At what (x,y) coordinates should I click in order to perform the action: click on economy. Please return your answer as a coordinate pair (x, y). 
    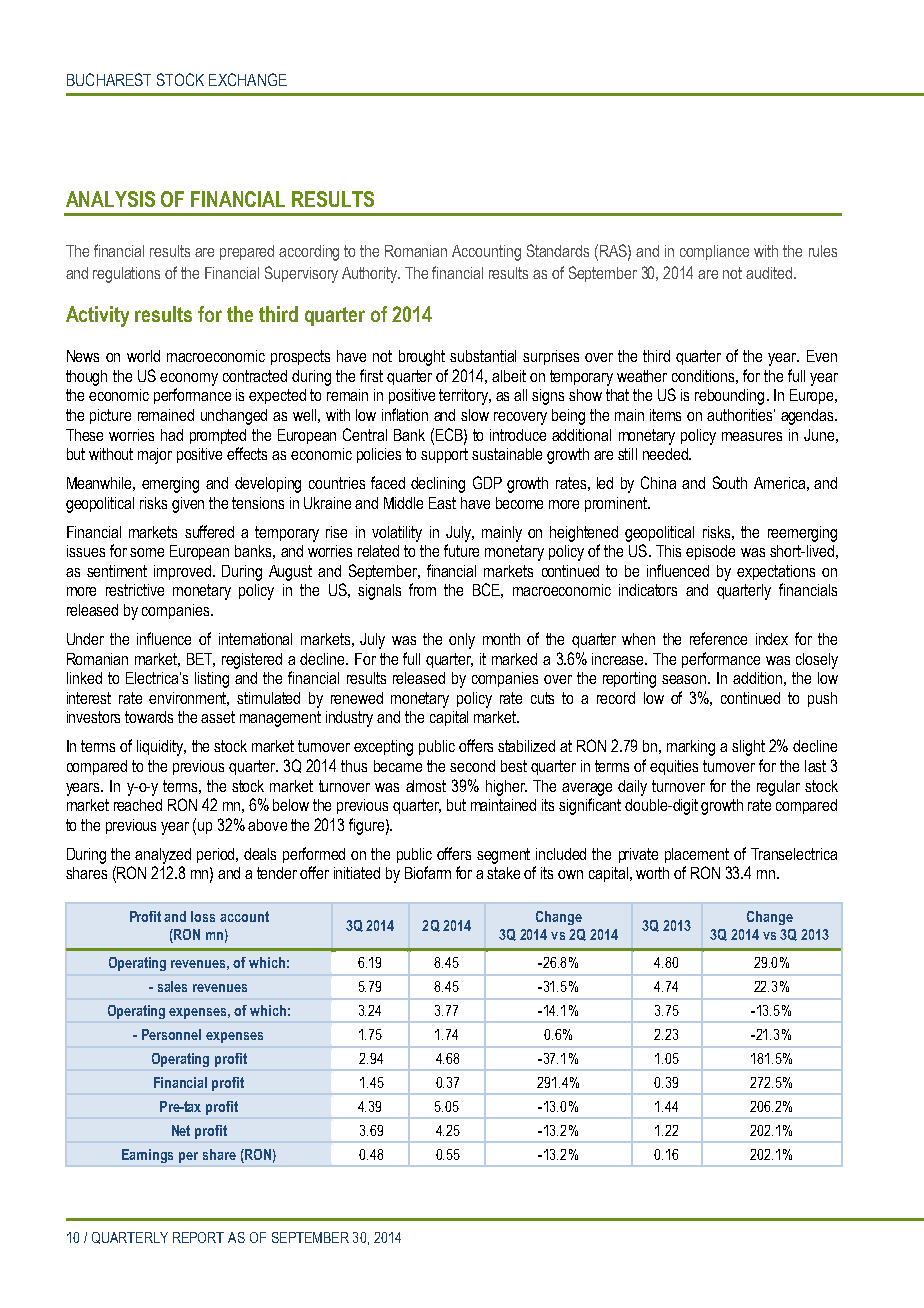
    Looking at the image, I should click on (189, 379).
